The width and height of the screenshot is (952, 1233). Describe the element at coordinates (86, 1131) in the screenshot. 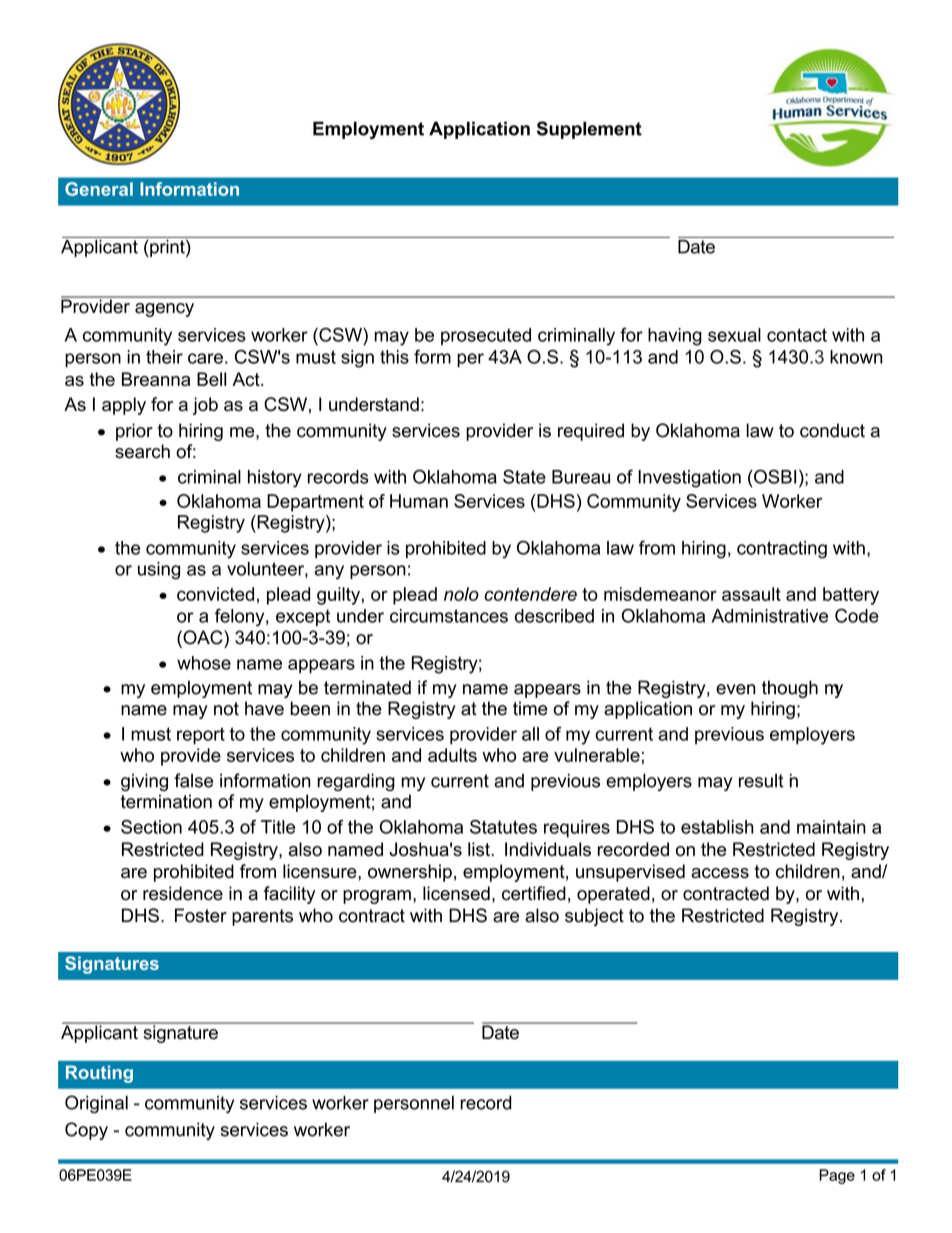

I see `Copy` at that location.
